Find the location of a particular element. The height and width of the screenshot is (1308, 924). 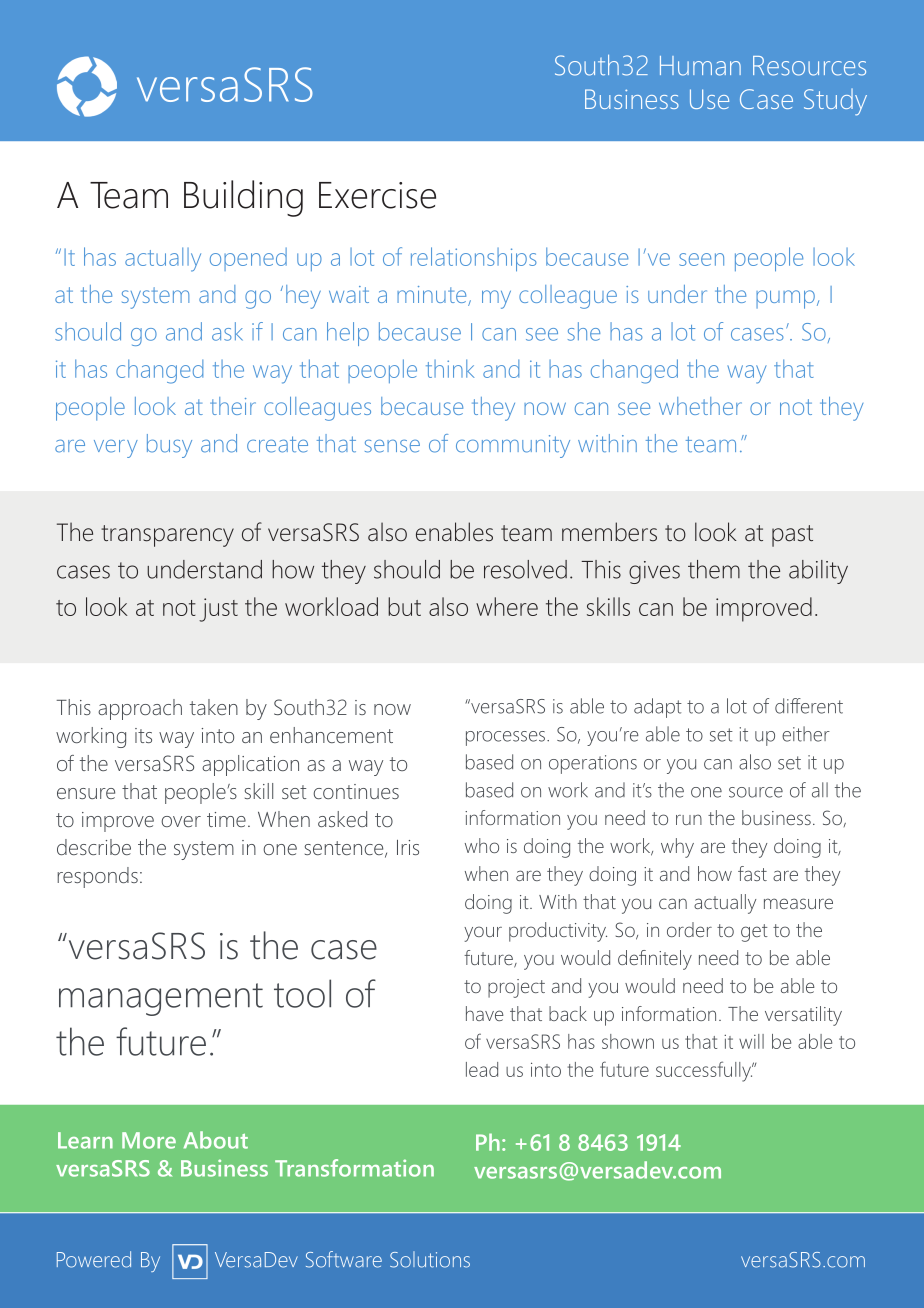

Exercise is located at coordinates (377, 195).
